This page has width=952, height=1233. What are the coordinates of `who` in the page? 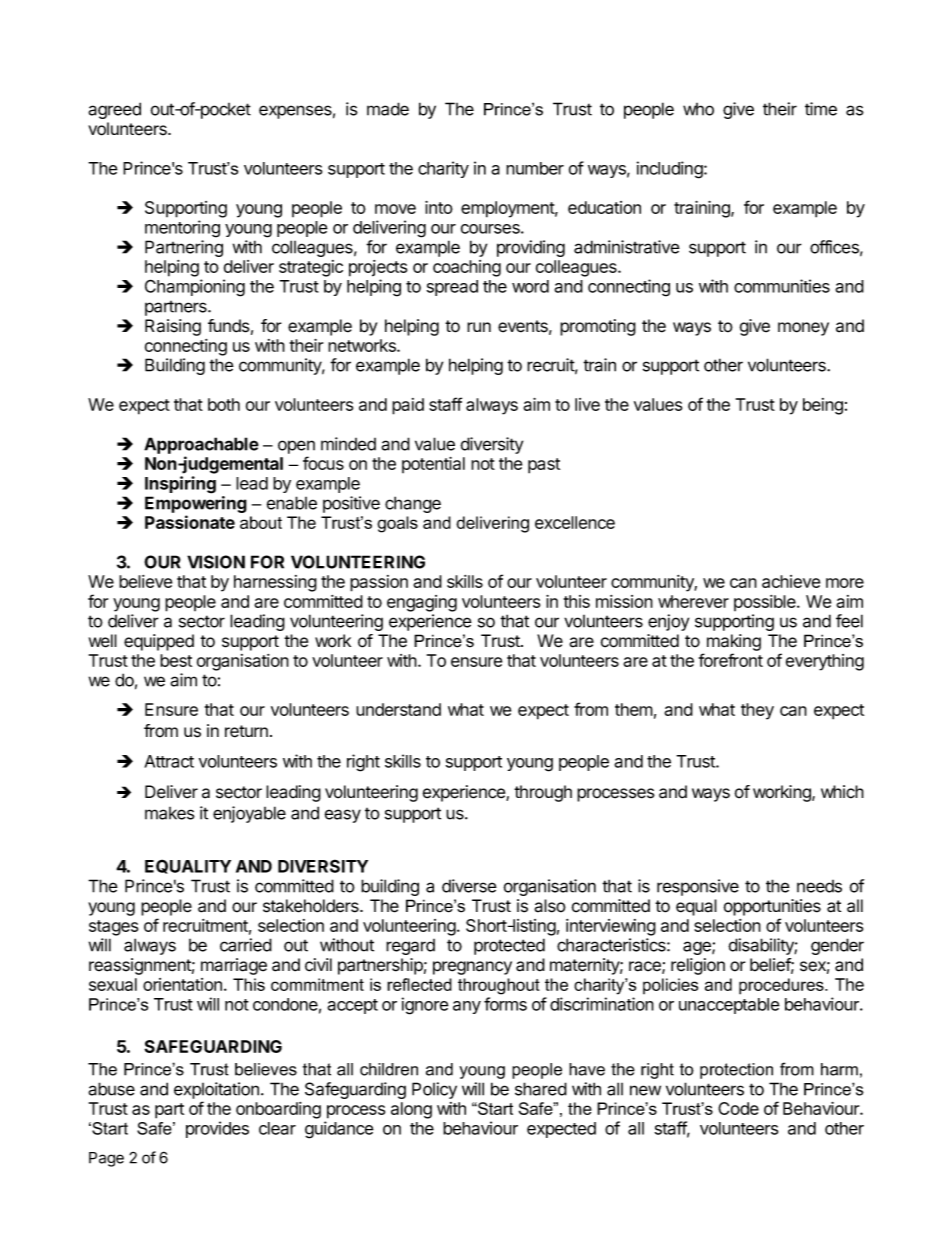 It's located at (698, 109).
